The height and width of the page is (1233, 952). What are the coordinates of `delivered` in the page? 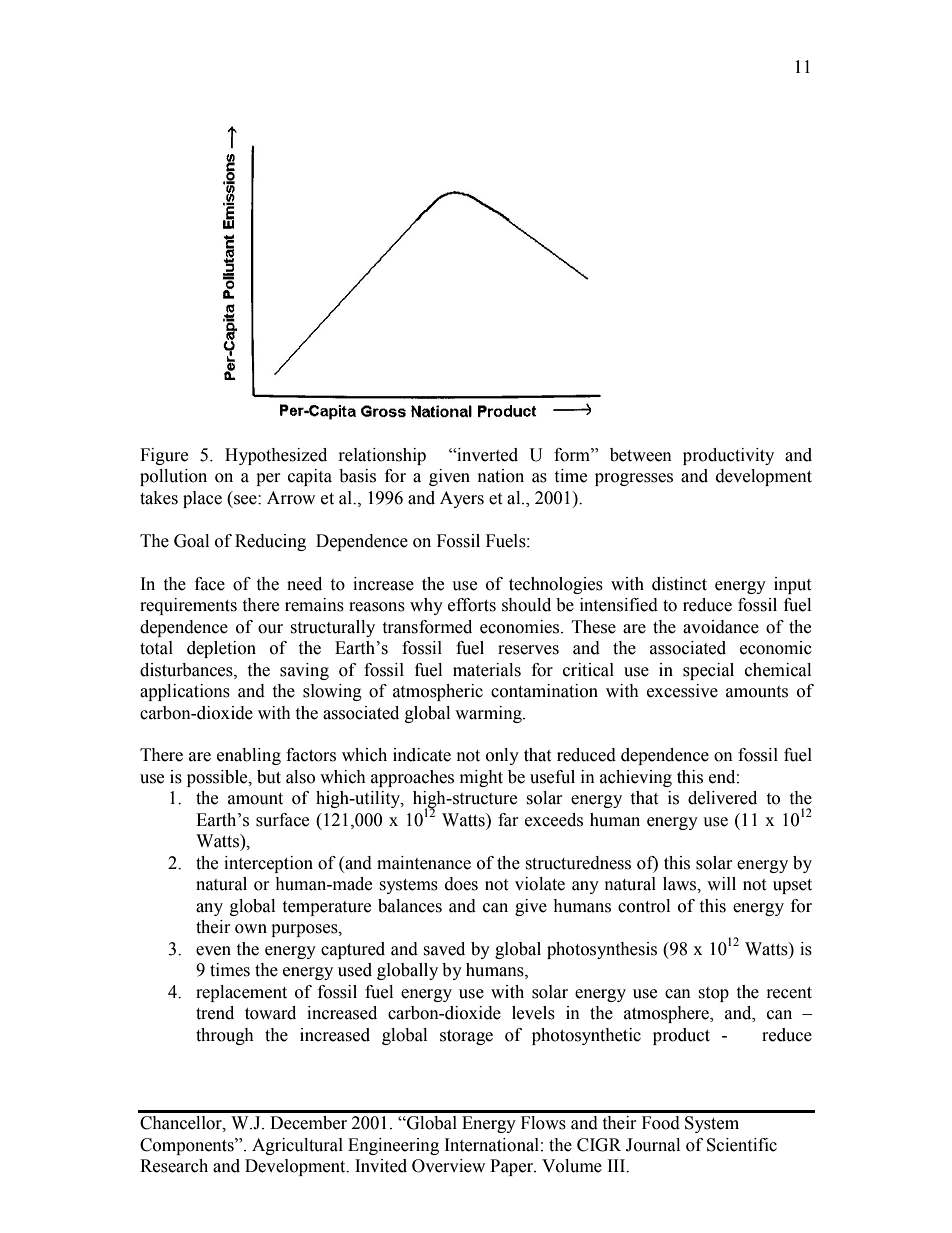 It's located at (722, 798).
